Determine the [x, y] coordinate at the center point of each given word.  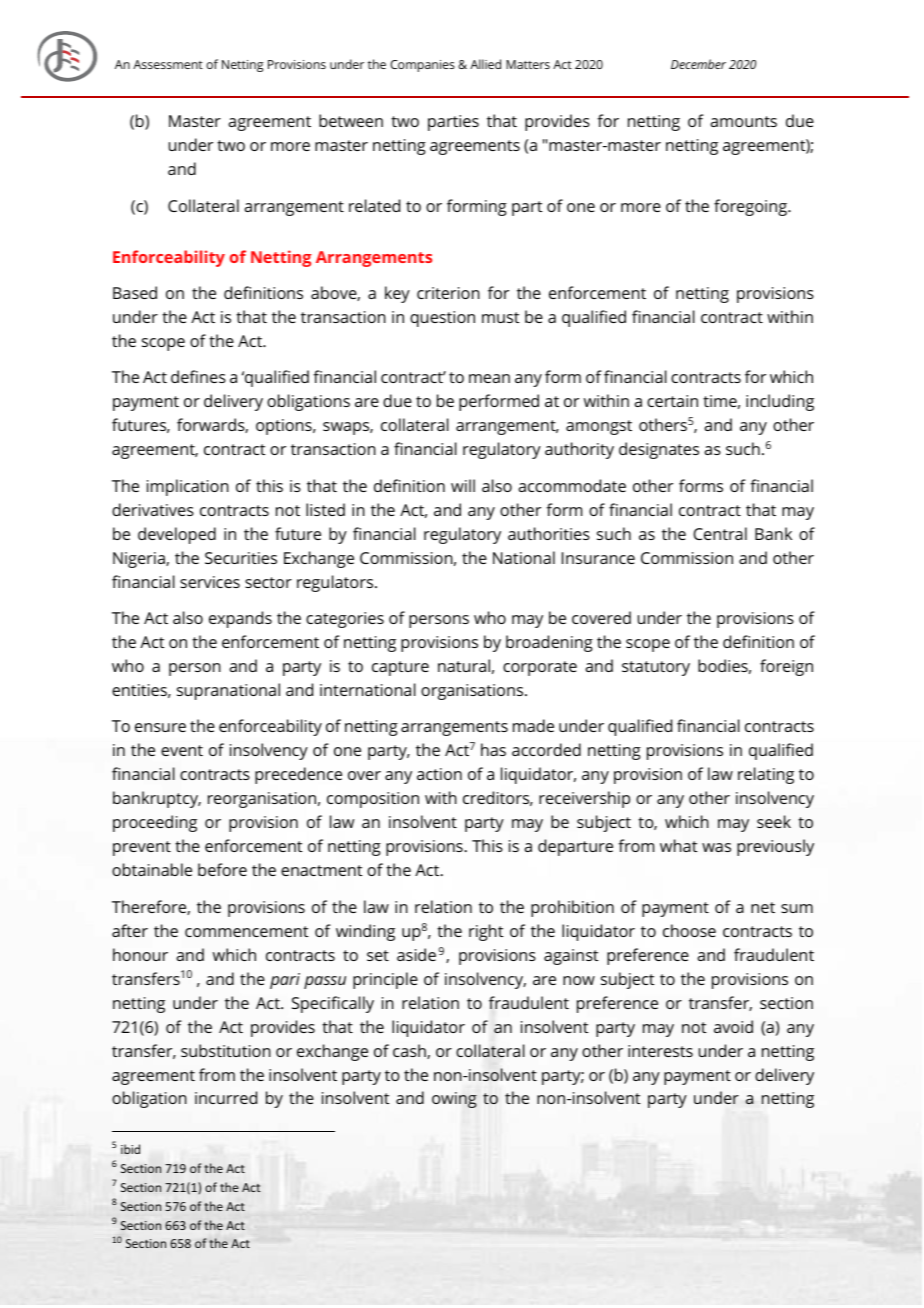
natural [464, 665]
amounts [743, 121]
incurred [226, 1097]
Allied [485, 64]
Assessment [168, 64]
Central [720, 533]
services [210, 582]
